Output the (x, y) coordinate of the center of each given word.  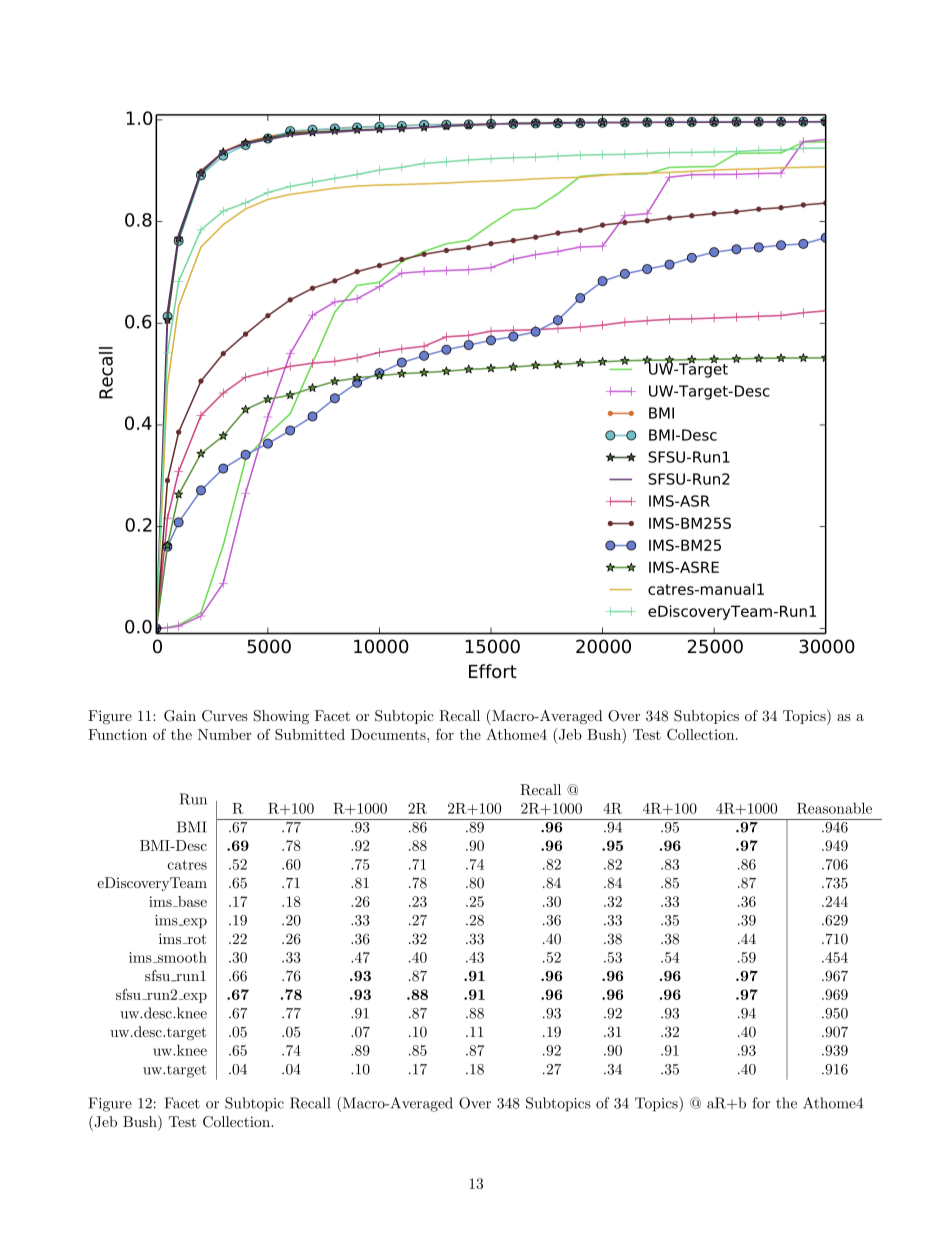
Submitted (310, 734)
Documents (389, 734)
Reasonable (834, 808)
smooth (181, 957)
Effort (493, 671)
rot (195, 939)
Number (225, 734)
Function (117, 734)
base (191, 901)
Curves (225, 716)
